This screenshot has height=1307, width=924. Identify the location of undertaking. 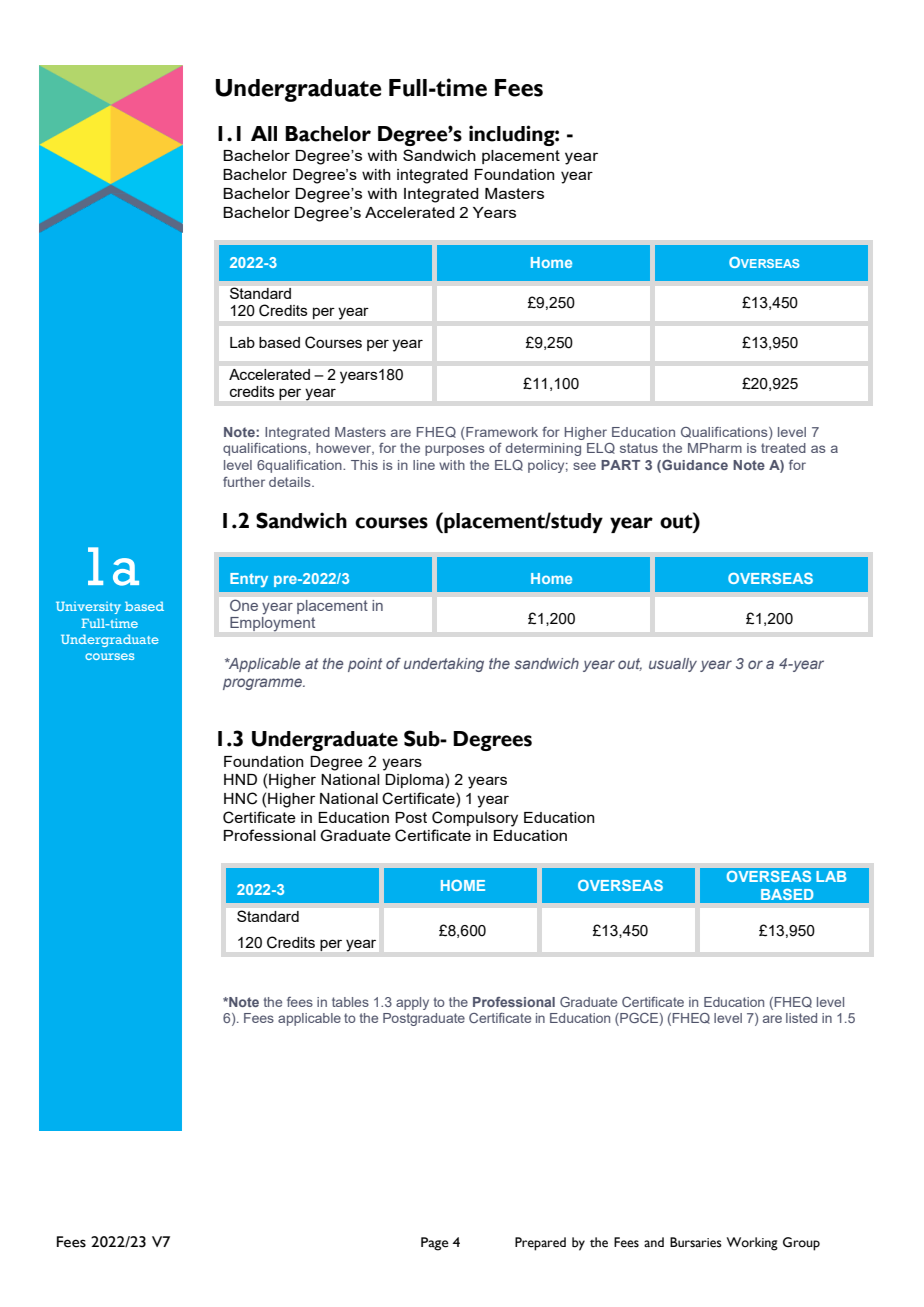
(444, 665).
